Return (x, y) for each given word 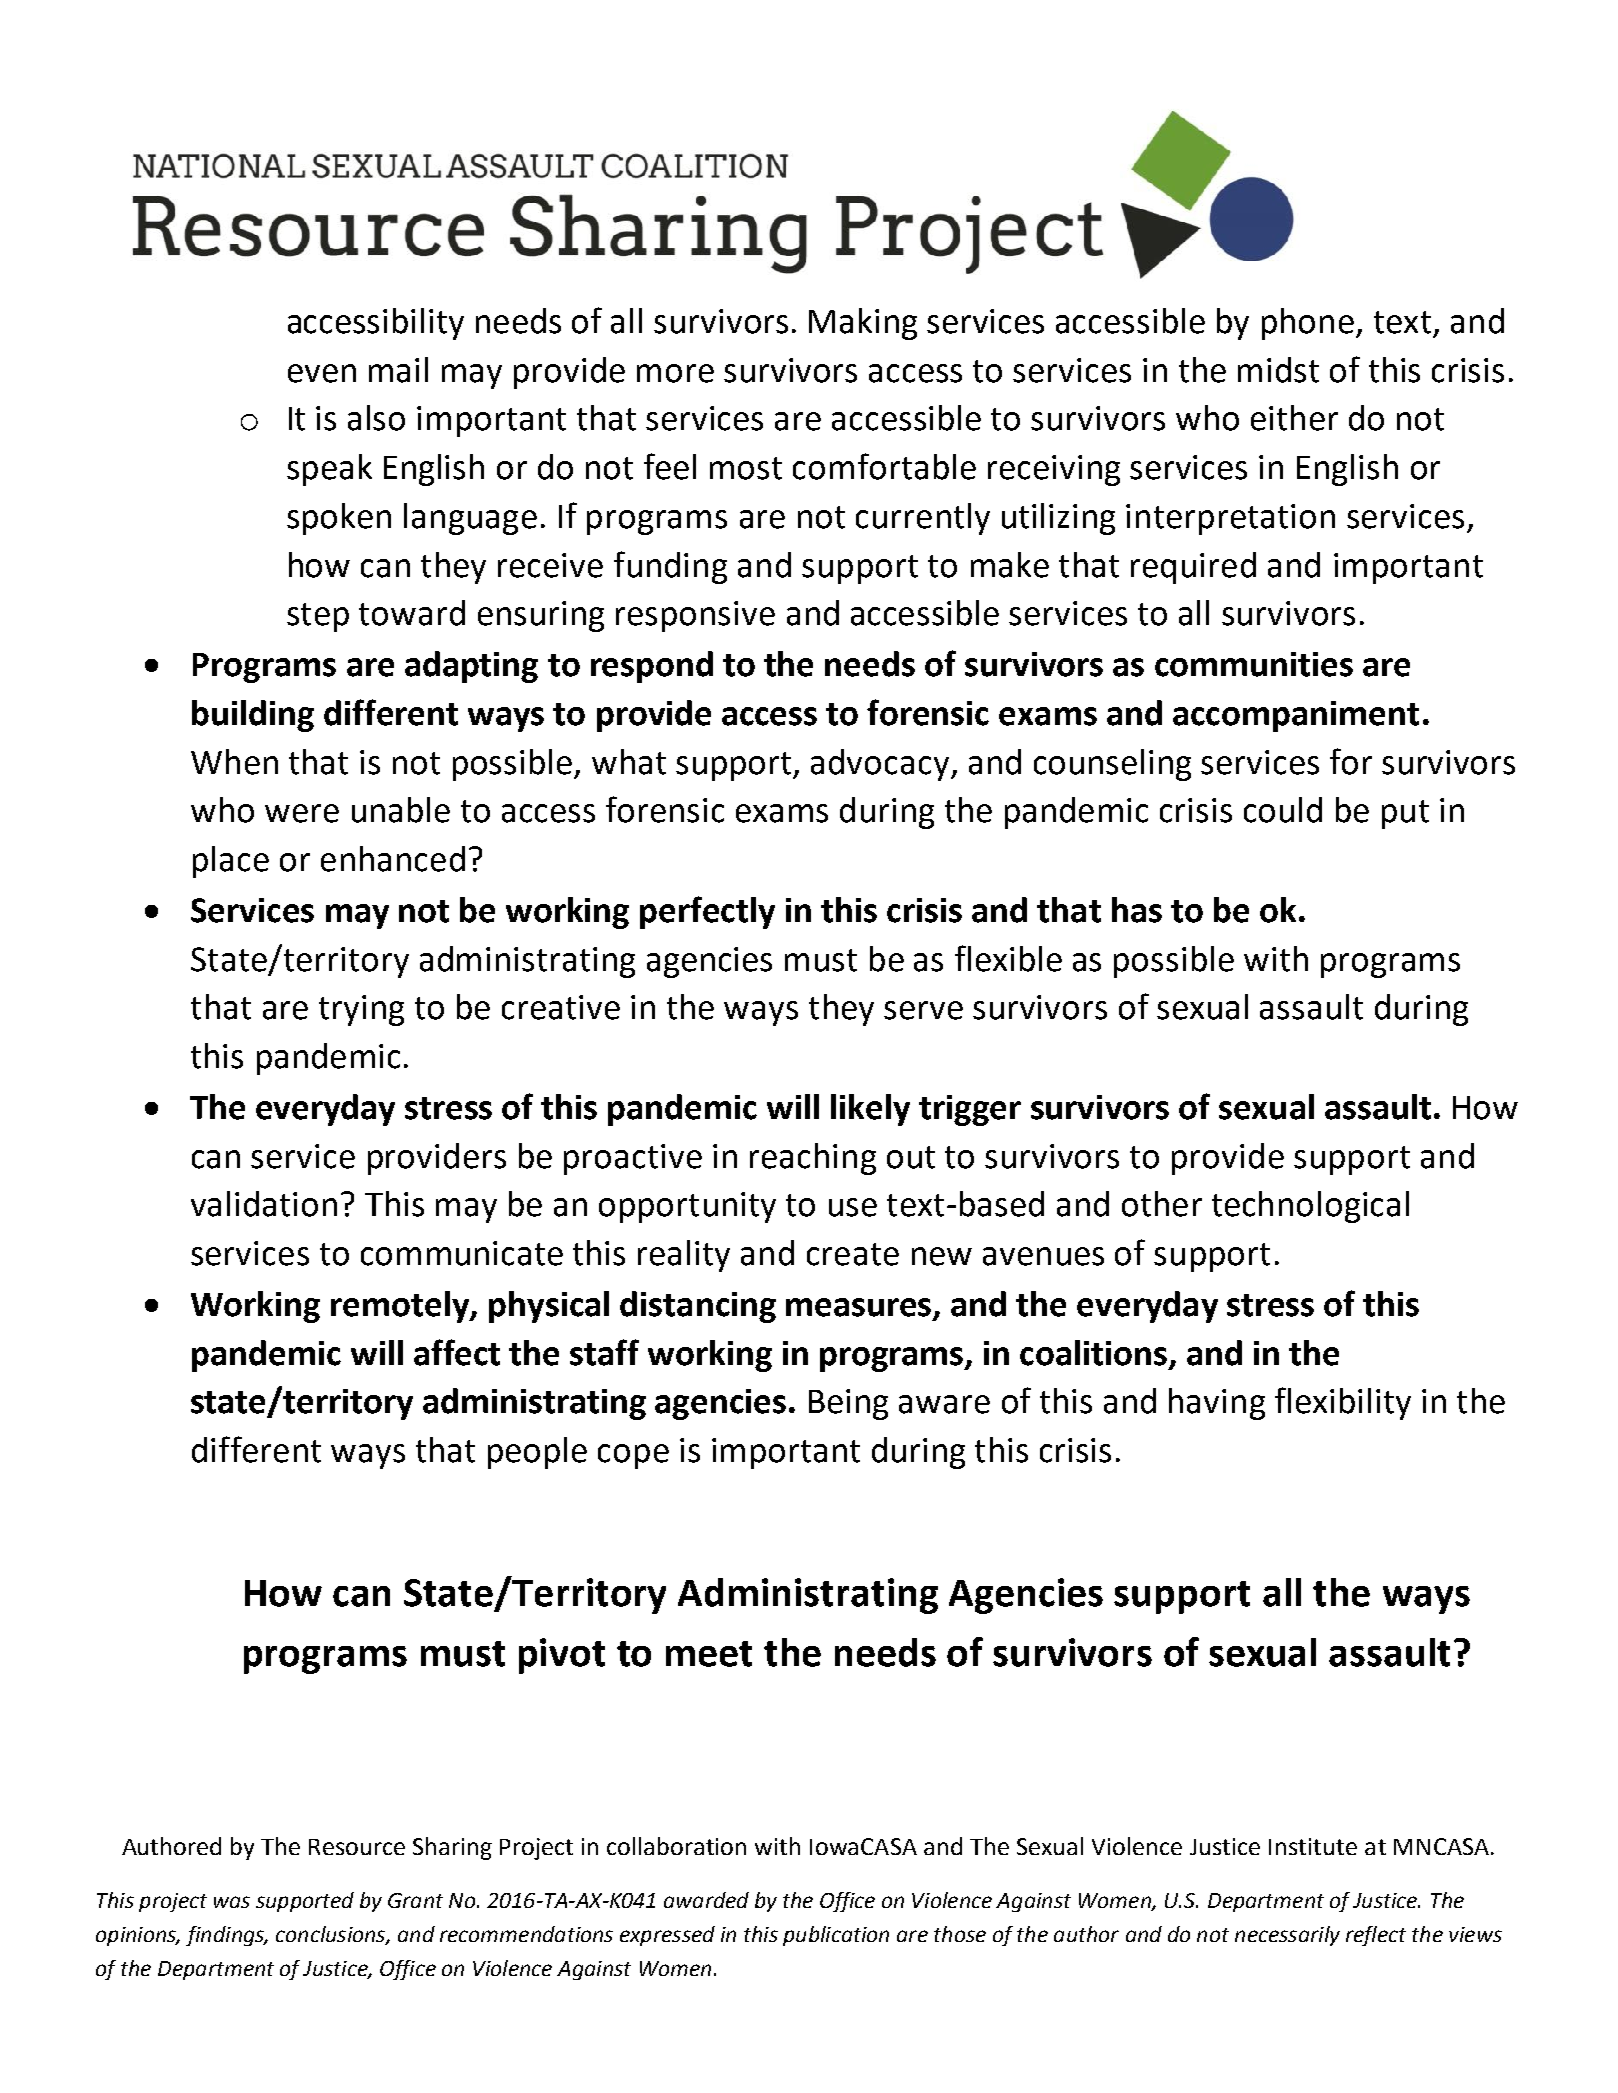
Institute (1313, 1846)
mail (398, 370)
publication (836, 1936)
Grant (415, 1900)
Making (863, 324)
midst (1278, 370)
